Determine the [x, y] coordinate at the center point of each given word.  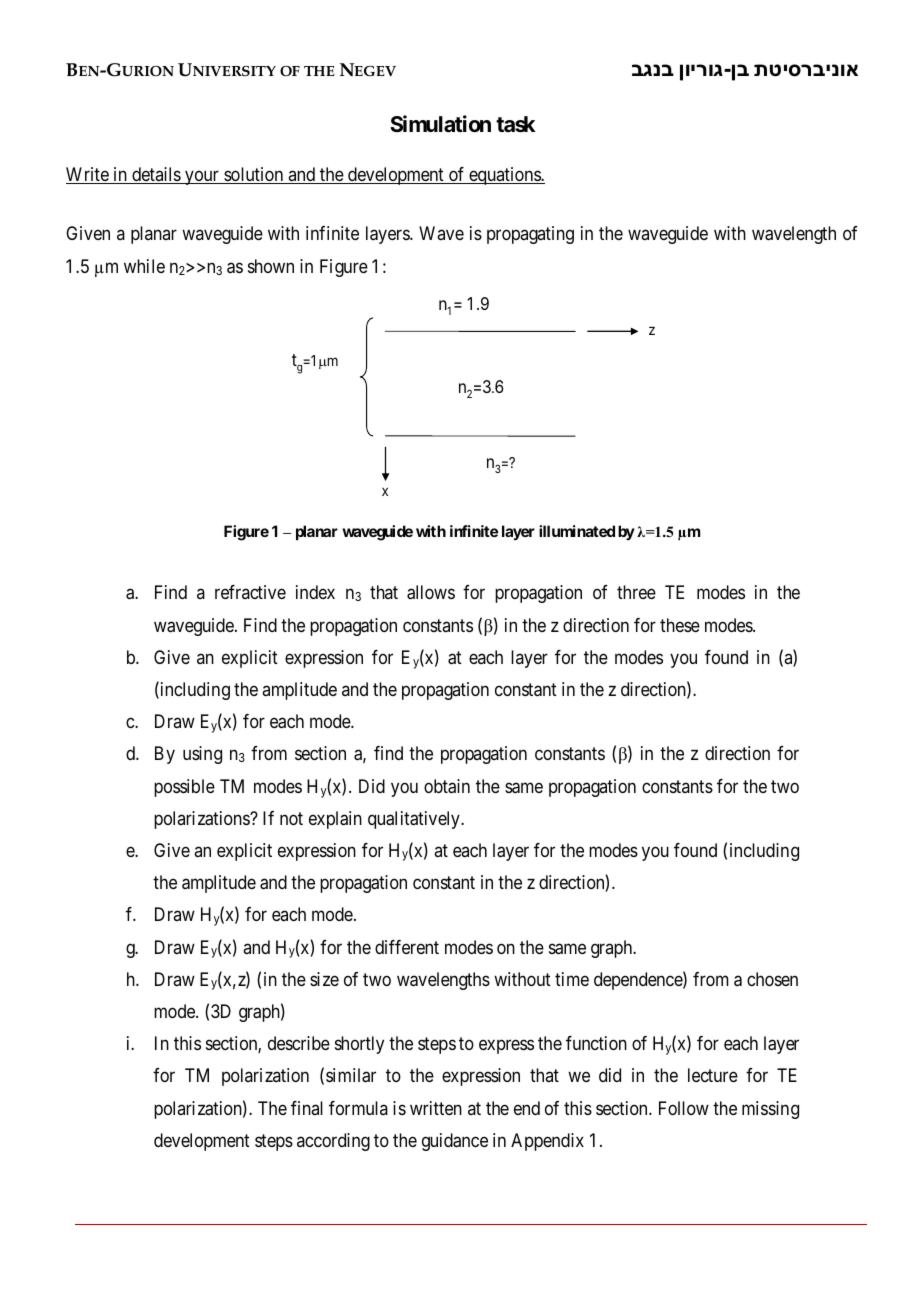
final [307, 1108]
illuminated [577, 531]
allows [431, 592]
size [324, 979]
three [636, 592]
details [156, 175]
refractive [250, 592]
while [144, 266]
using [202, 755]
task [515, 124]
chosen [772, 979]
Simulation [440, 124]
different [407, 947]
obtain [447, 786]
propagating [530, 235]
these [680, 625]
